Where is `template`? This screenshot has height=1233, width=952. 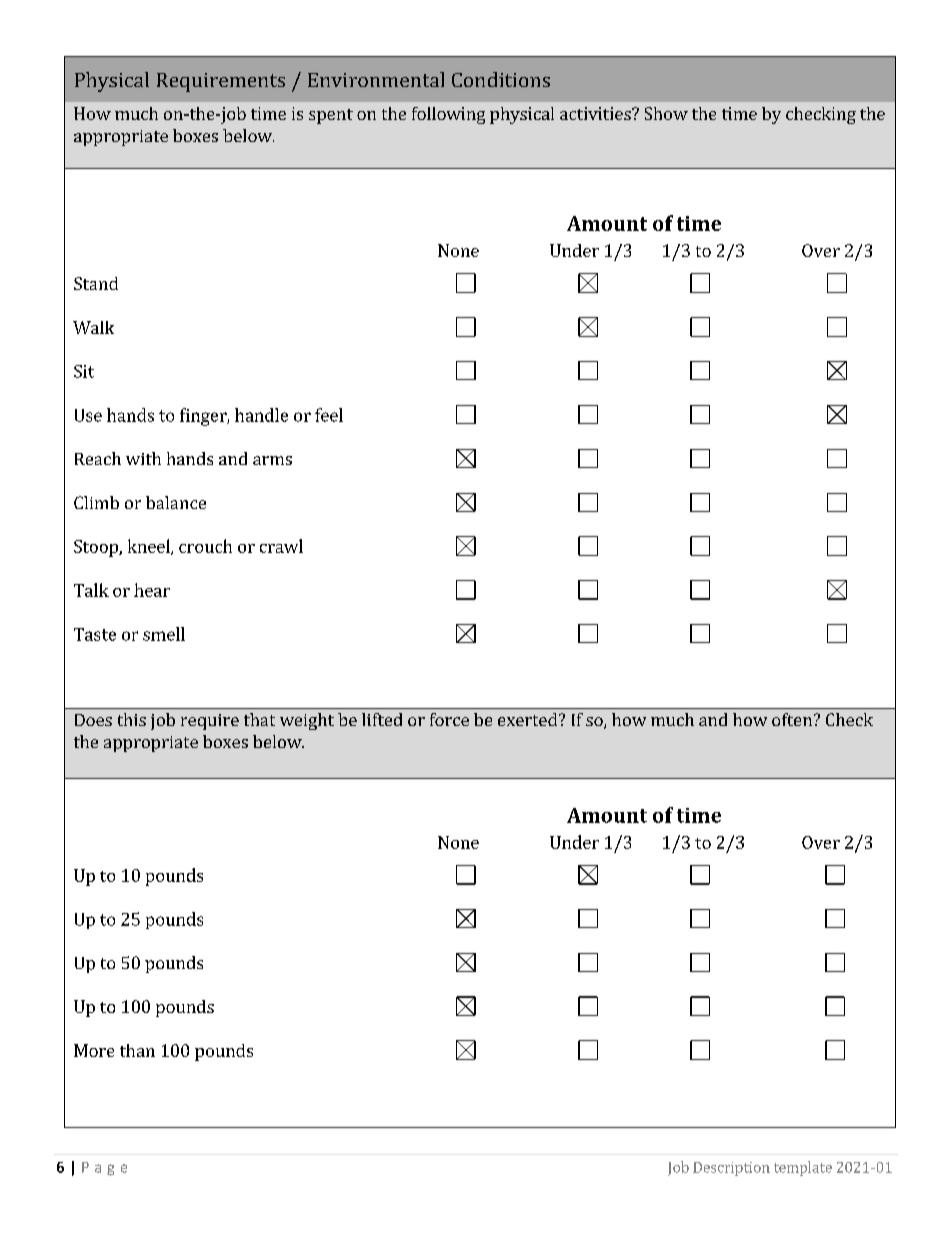 template is located at coordinates (803, 1168).
